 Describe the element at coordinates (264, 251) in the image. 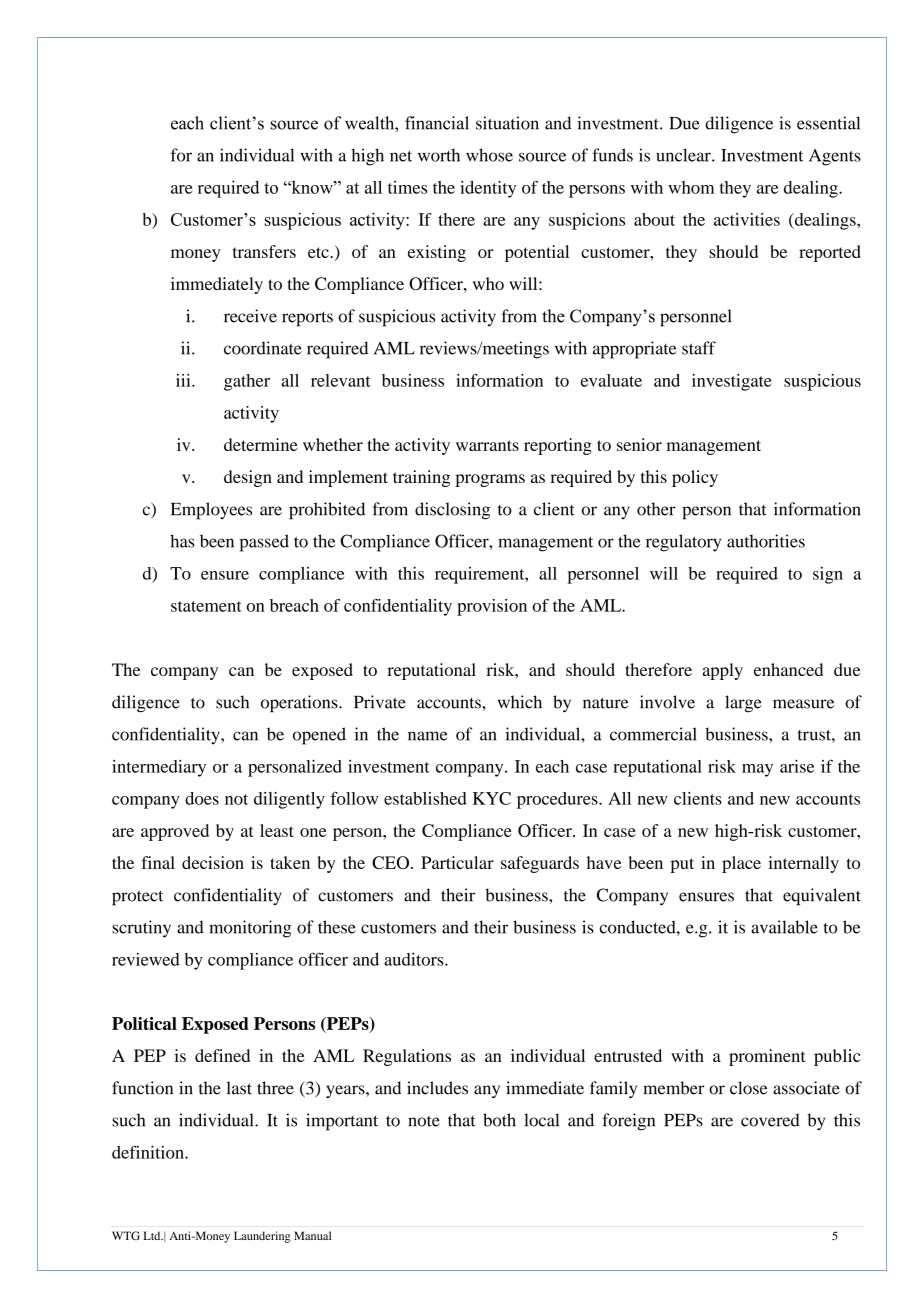

I see `transfers` at that location.
